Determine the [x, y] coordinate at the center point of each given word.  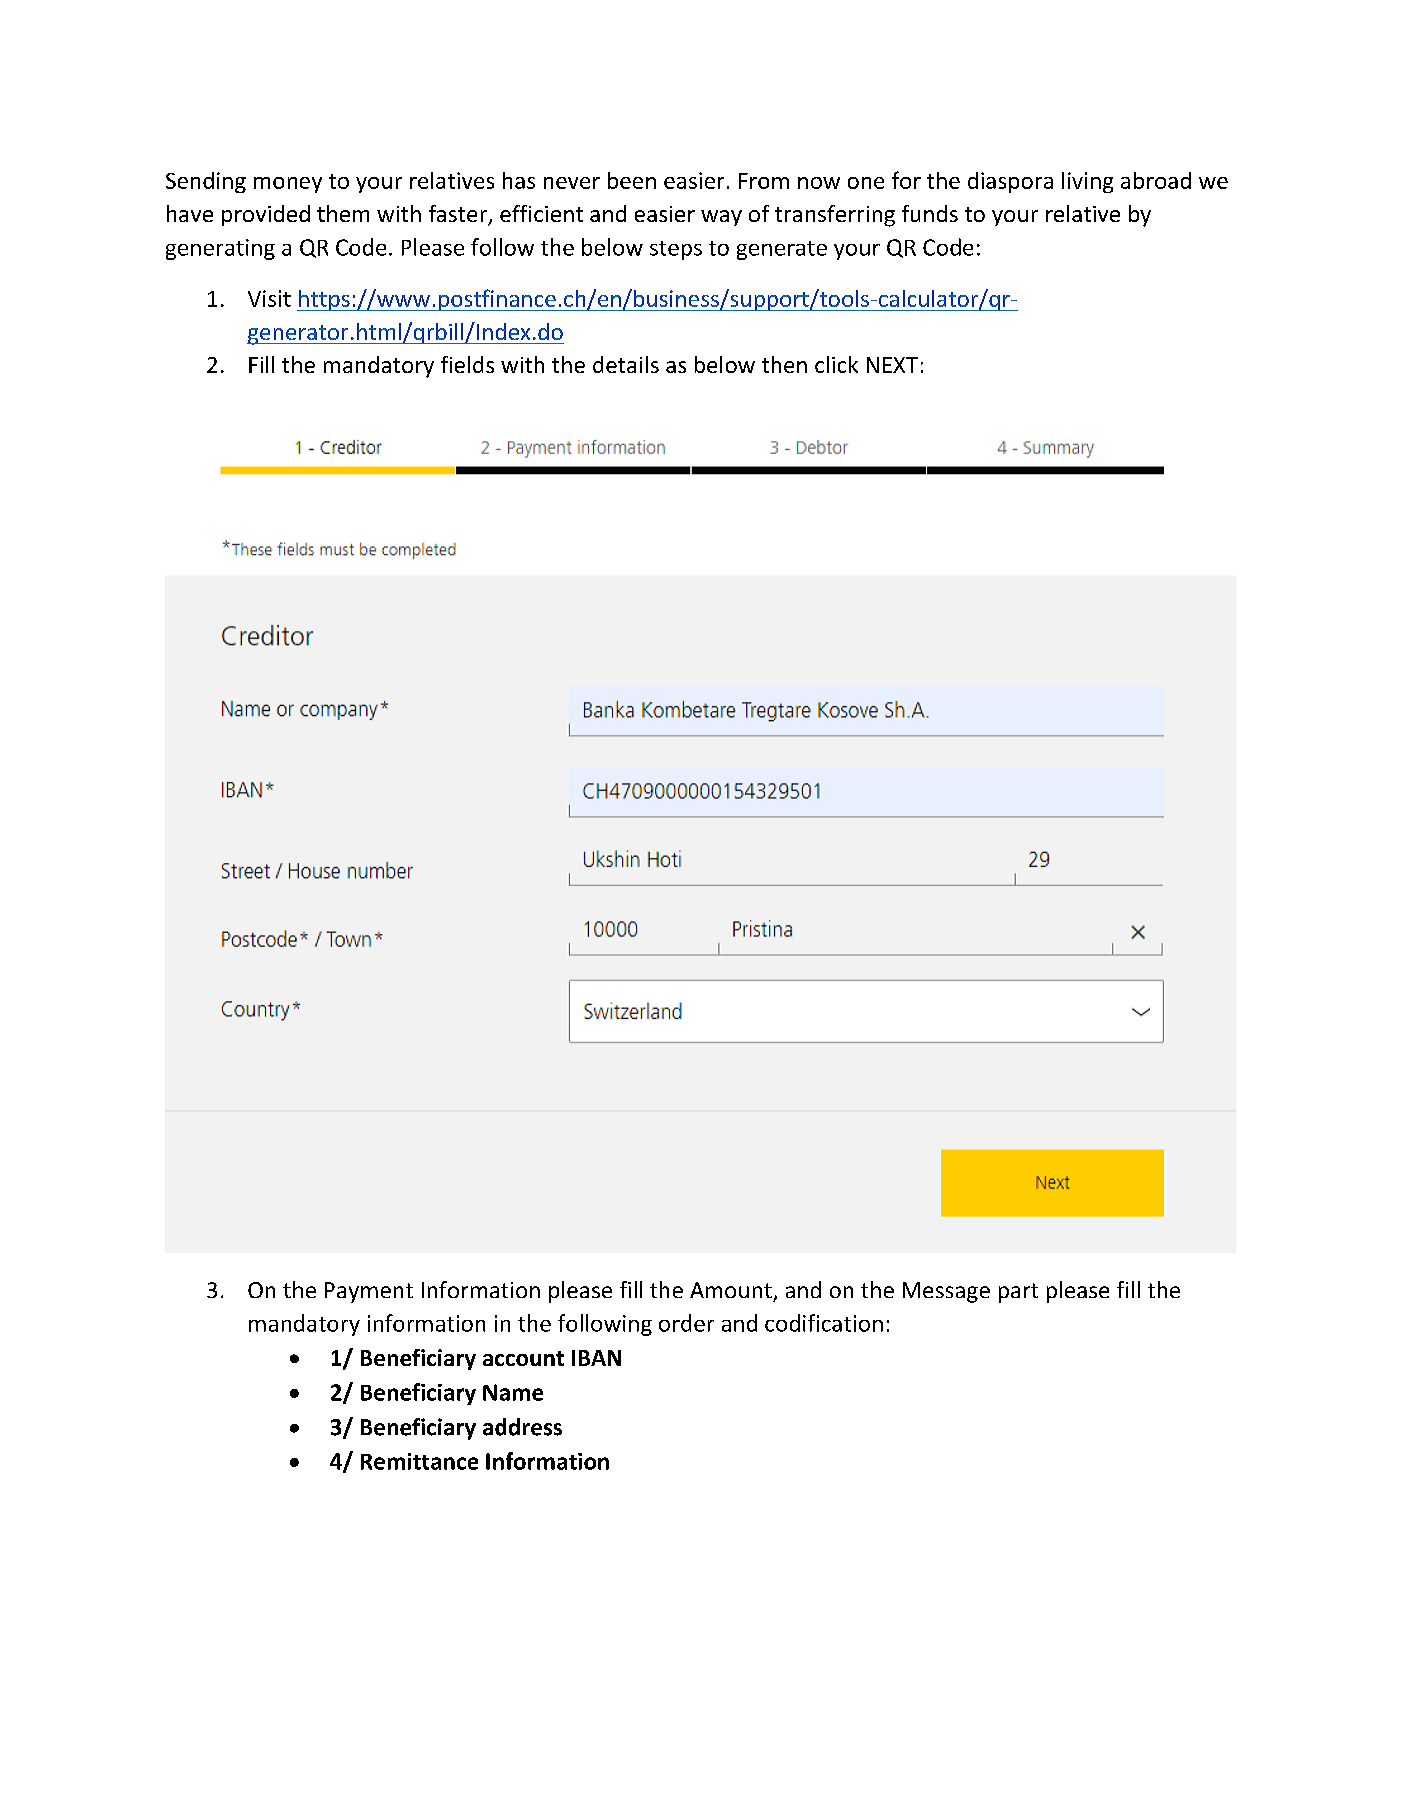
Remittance [419, 1461]
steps [676, 250]
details [626, 364]
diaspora [1010, 182]
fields [467, 364]
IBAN [596, 1358]
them [343, 213]
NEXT [892, 365]
